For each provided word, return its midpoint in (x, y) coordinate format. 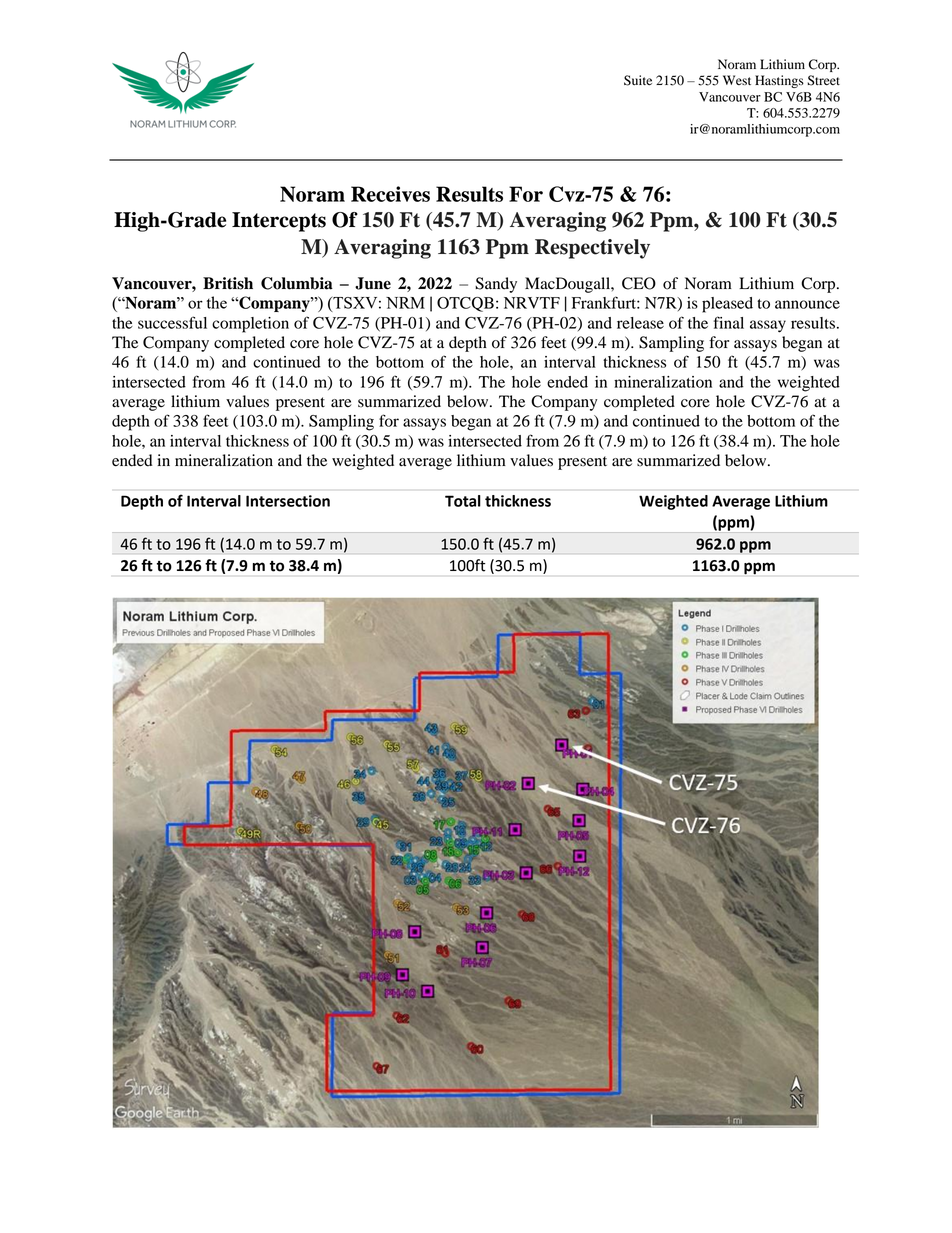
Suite (638, 80)
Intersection (288, 501)
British (228, 283)
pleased (727, 305)
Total (463, 501)
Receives (390, 194)
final (729, 322)
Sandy (496, 285)
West (737, 80)
